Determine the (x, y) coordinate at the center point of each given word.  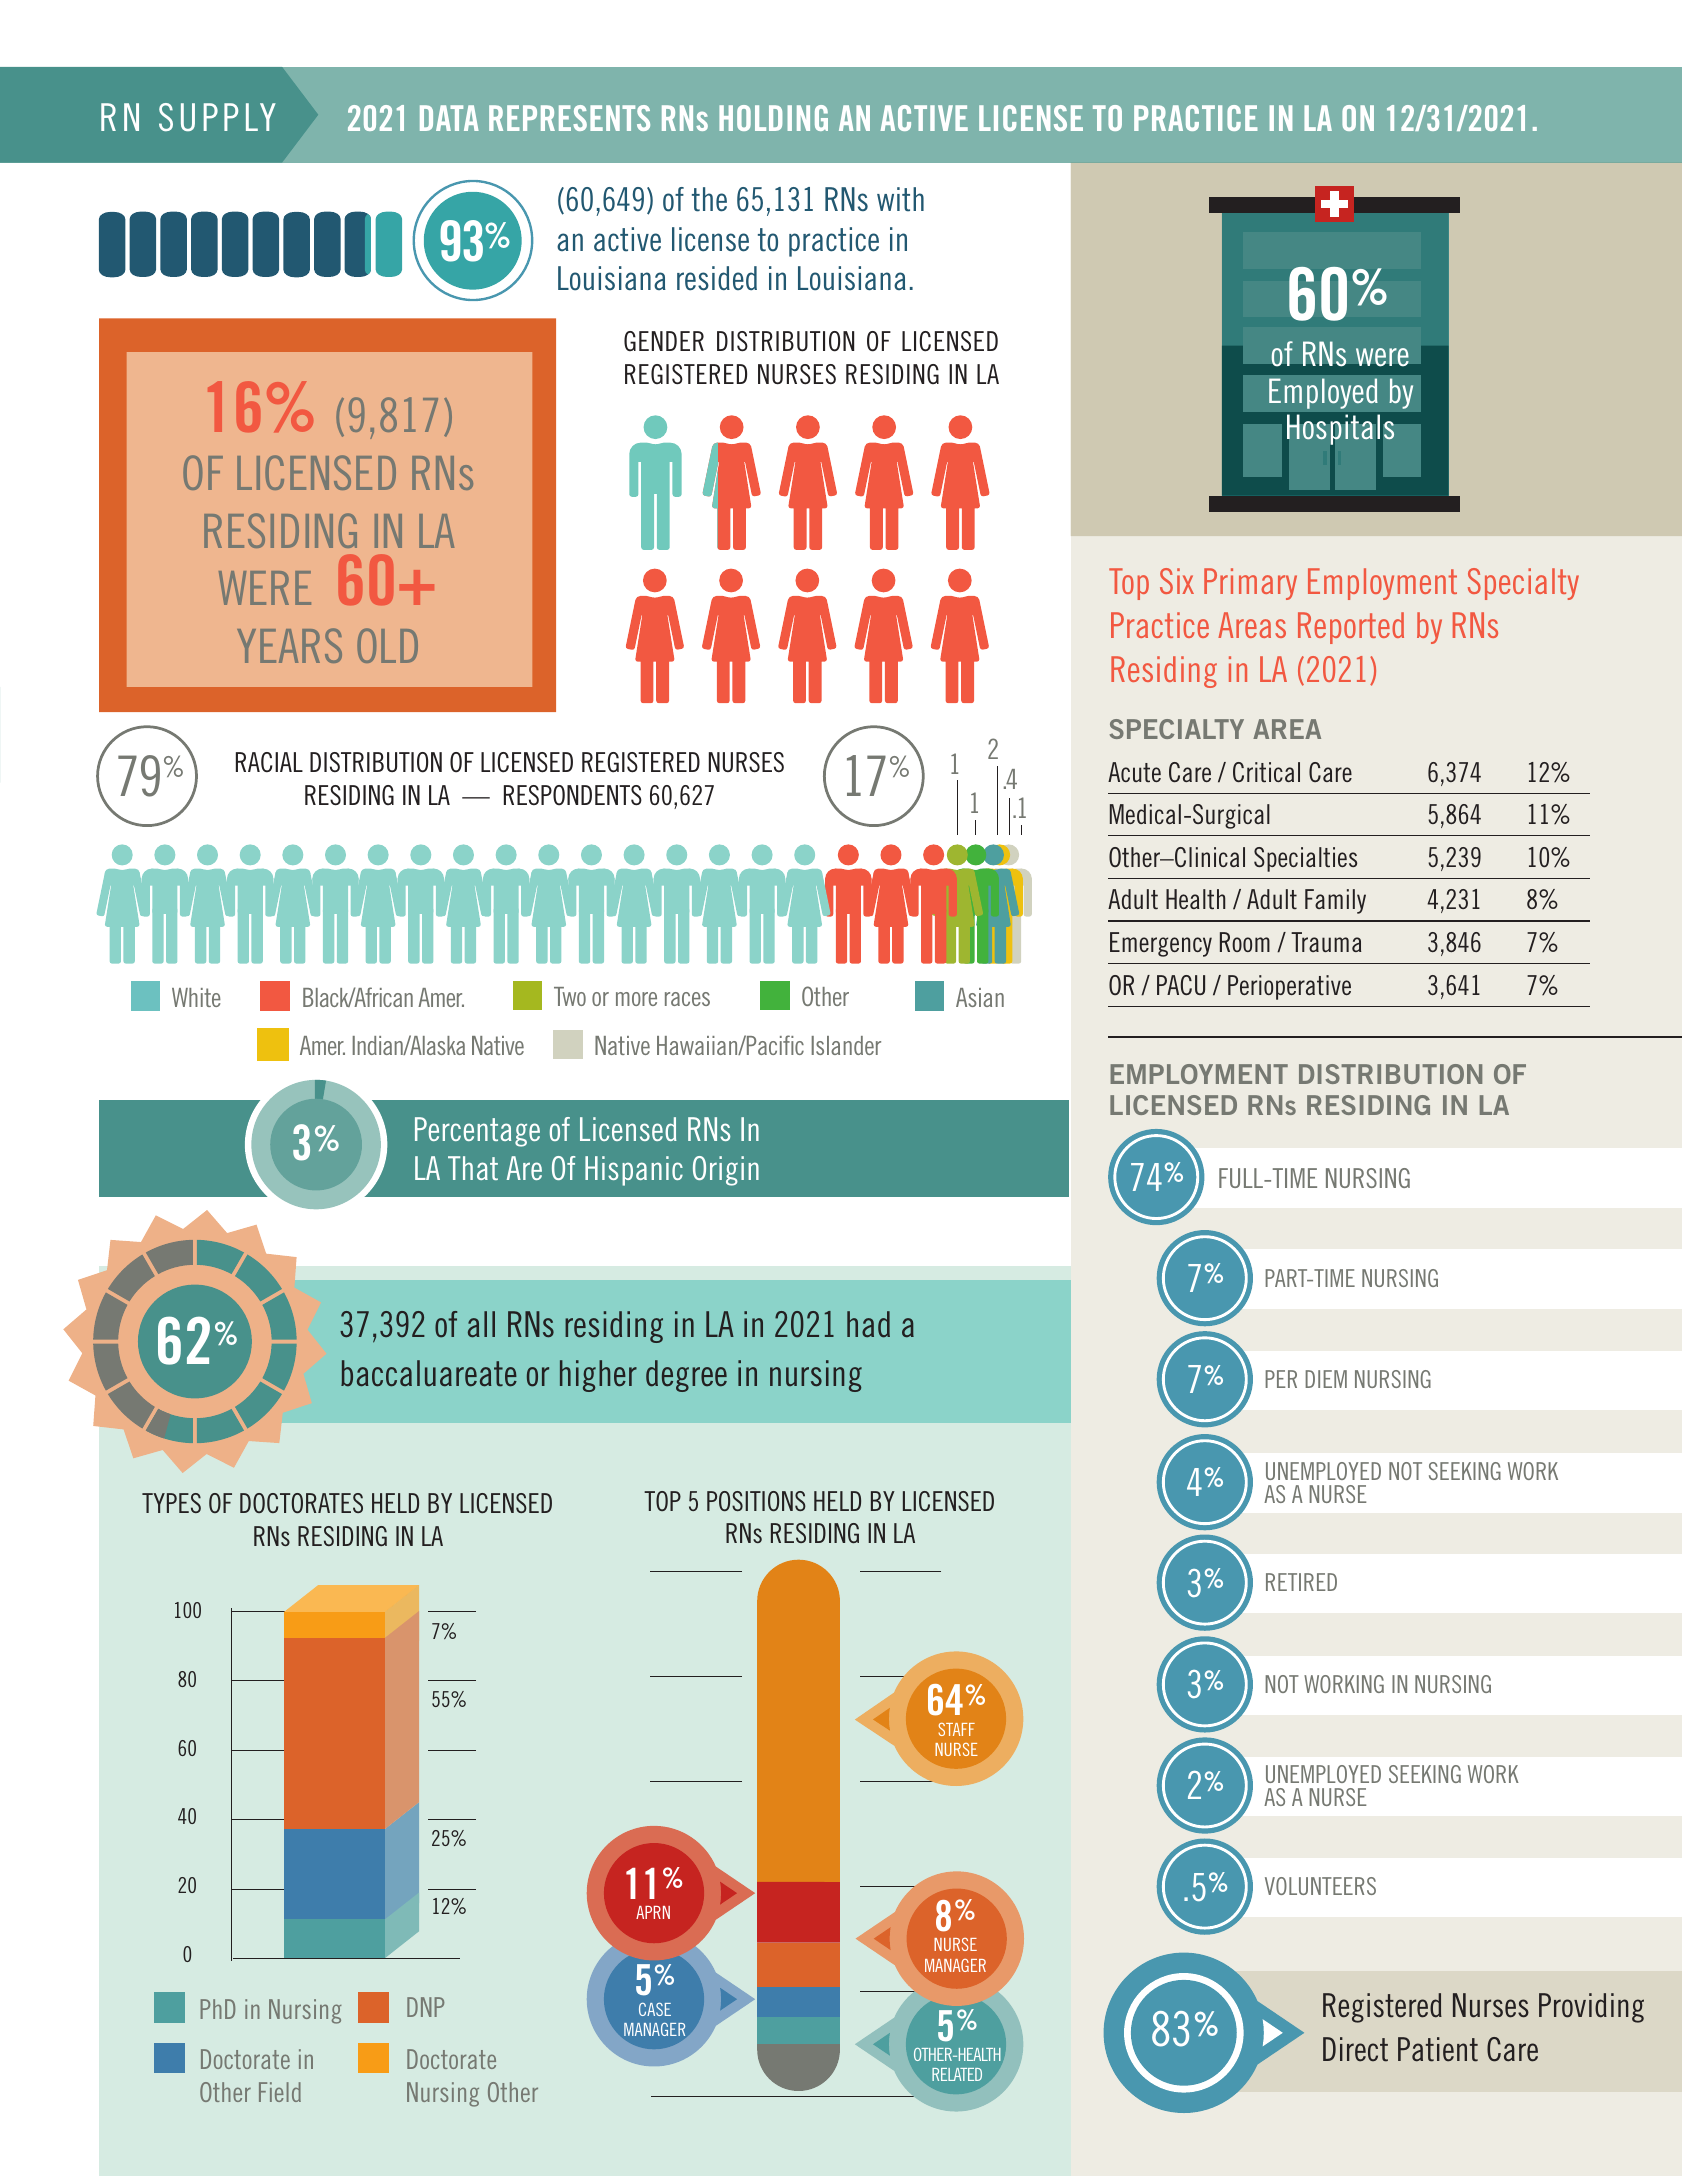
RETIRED (1301, 1582)
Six (1177, 581)
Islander (846, 1045)
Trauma (1326, 942)
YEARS (289, 645)
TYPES (171, 1503)
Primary (1250, 584)
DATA (449, 118)
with (900, 199)
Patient (1438, 2049)
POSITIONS (756, 1501)
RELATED (957, 2074)
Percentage (477, 1132)
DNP (425, 2007)
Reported (1351, 628)
